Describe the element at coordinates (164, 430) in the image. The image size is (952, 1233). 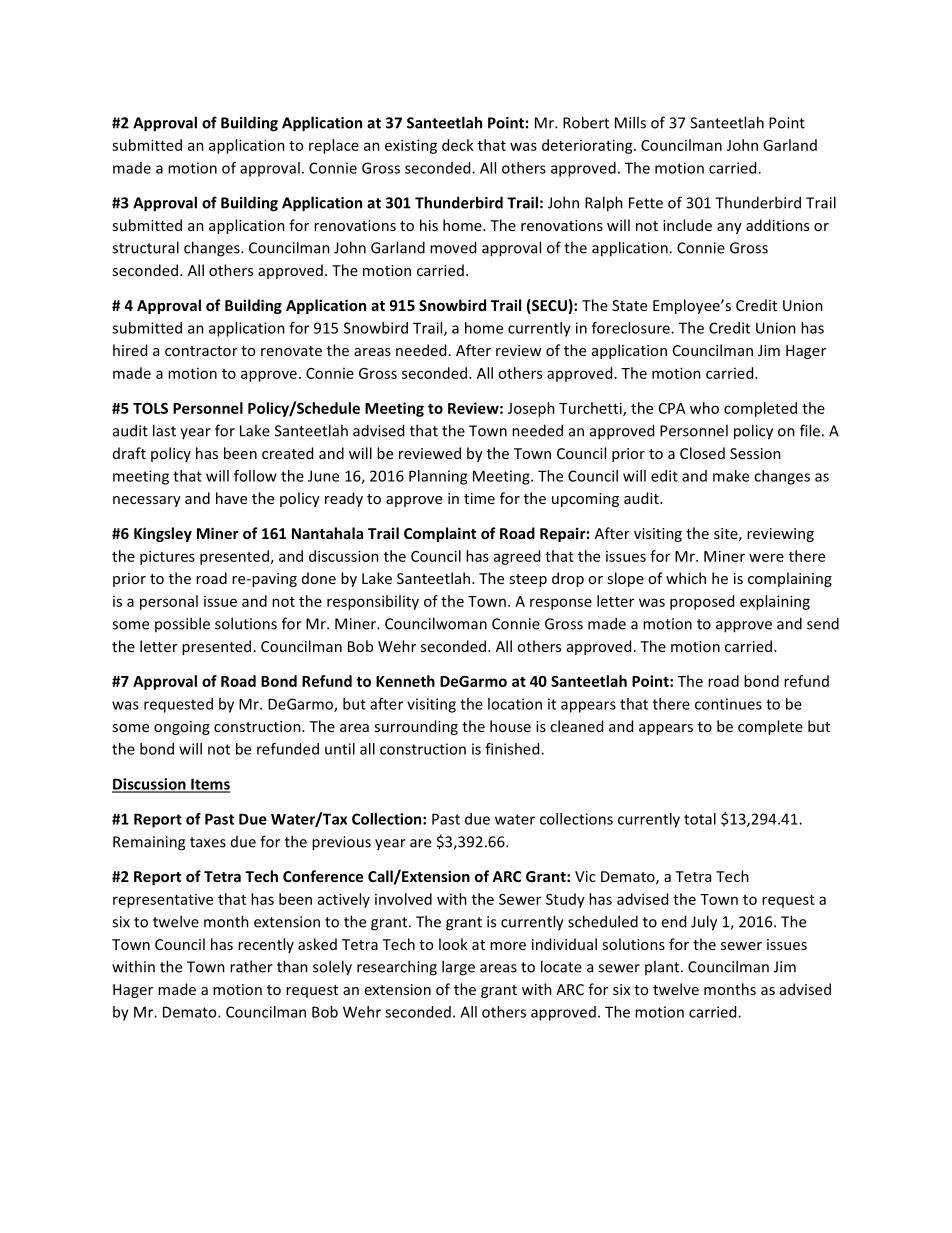
I see `last` at that location.
